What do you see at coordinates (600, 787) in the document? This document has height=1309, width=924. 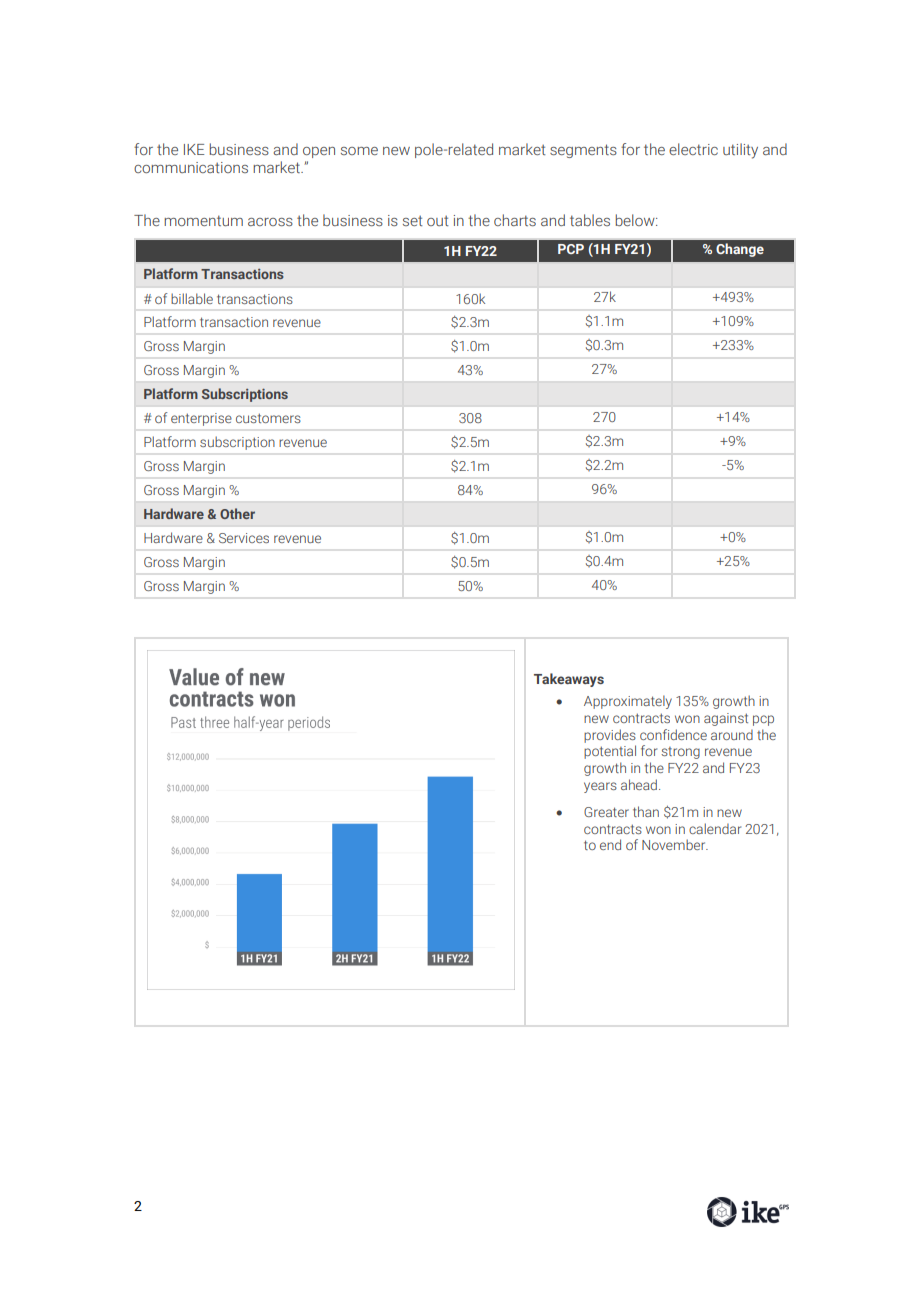 I see `years` at bounding box center [600, 787].
